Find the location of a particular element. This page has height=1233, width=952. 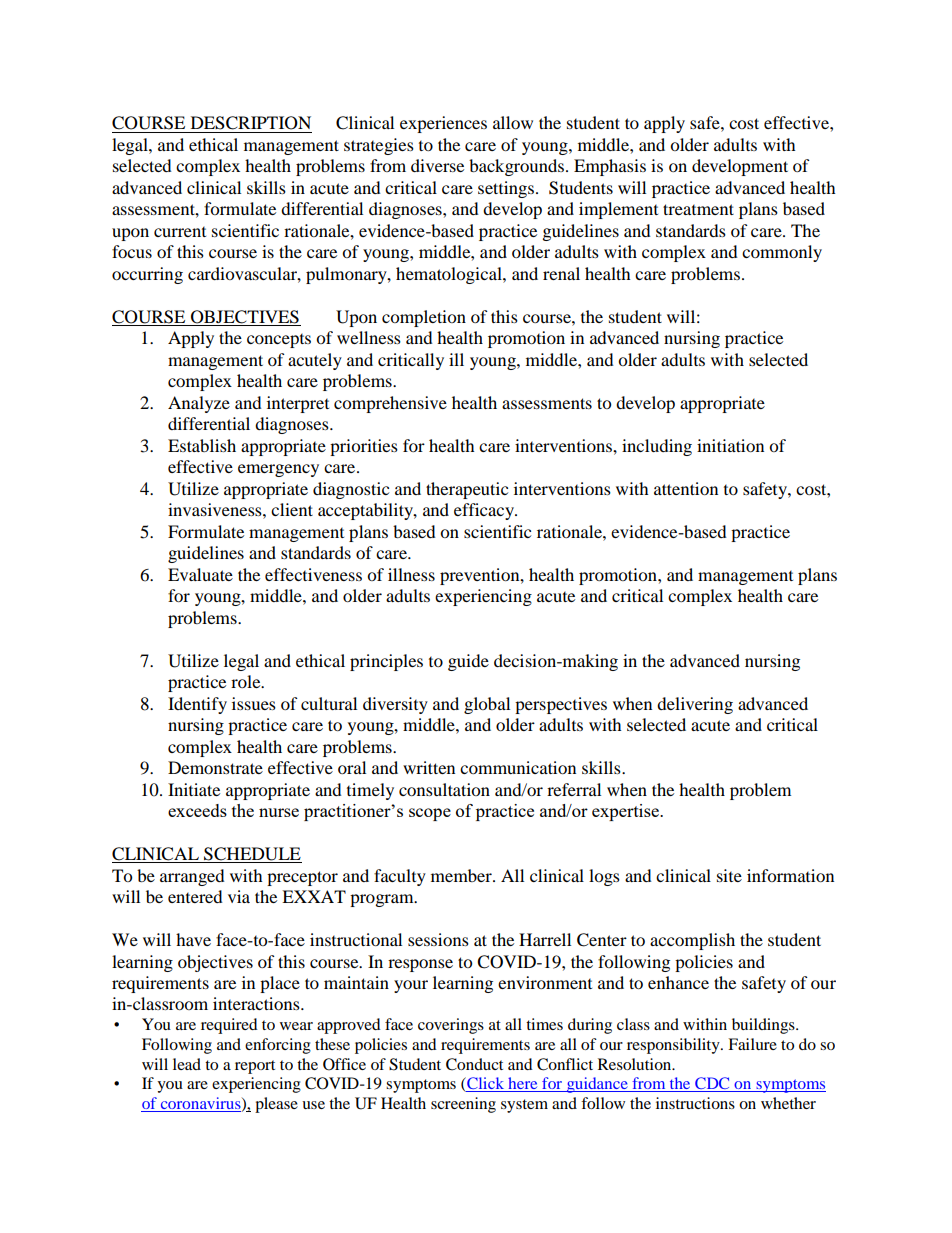

treatment is located at coordinates (698, 209).
